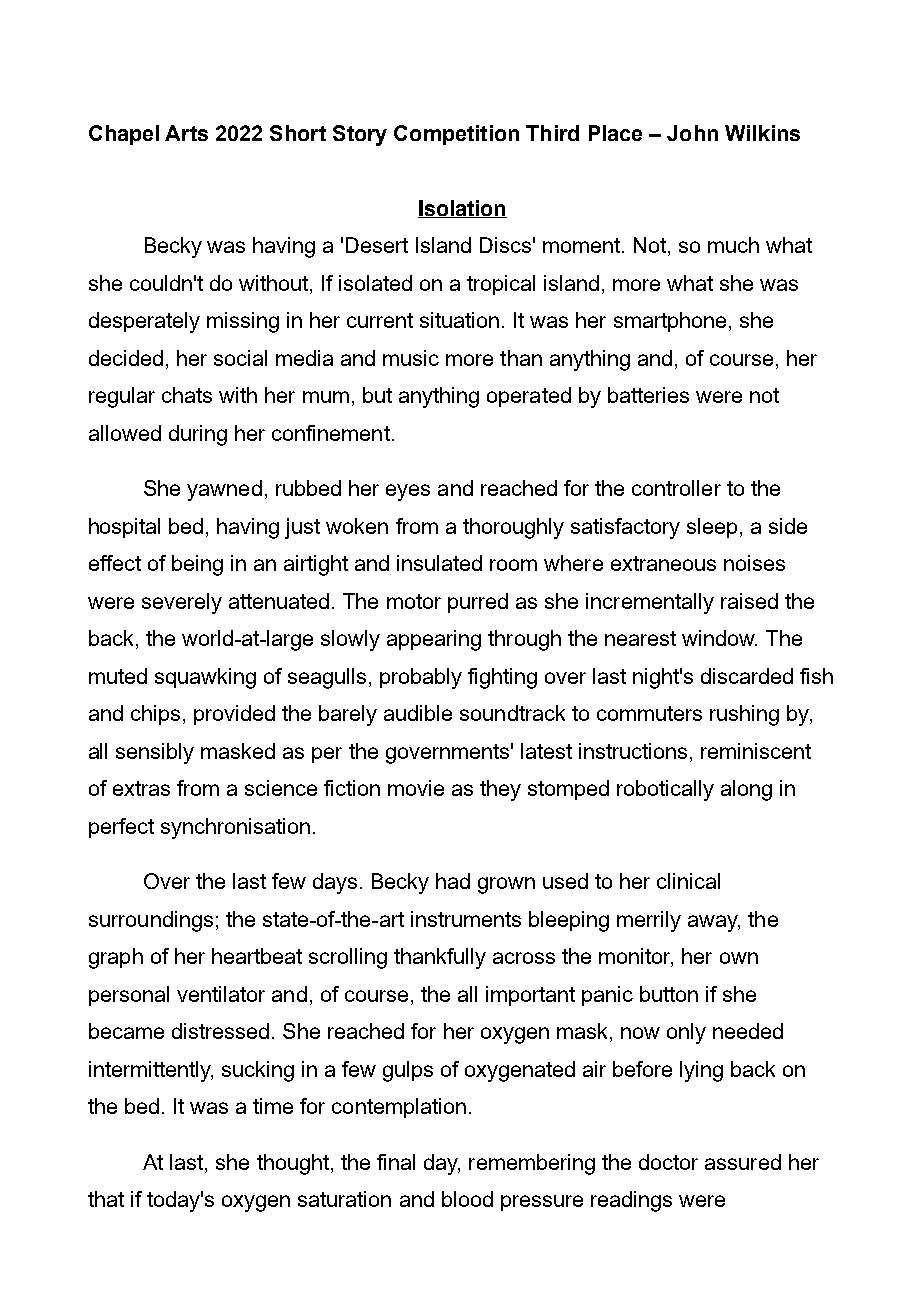  Describe the element at coordinates (205, 678) in the page. I see `squawking` at that location.
